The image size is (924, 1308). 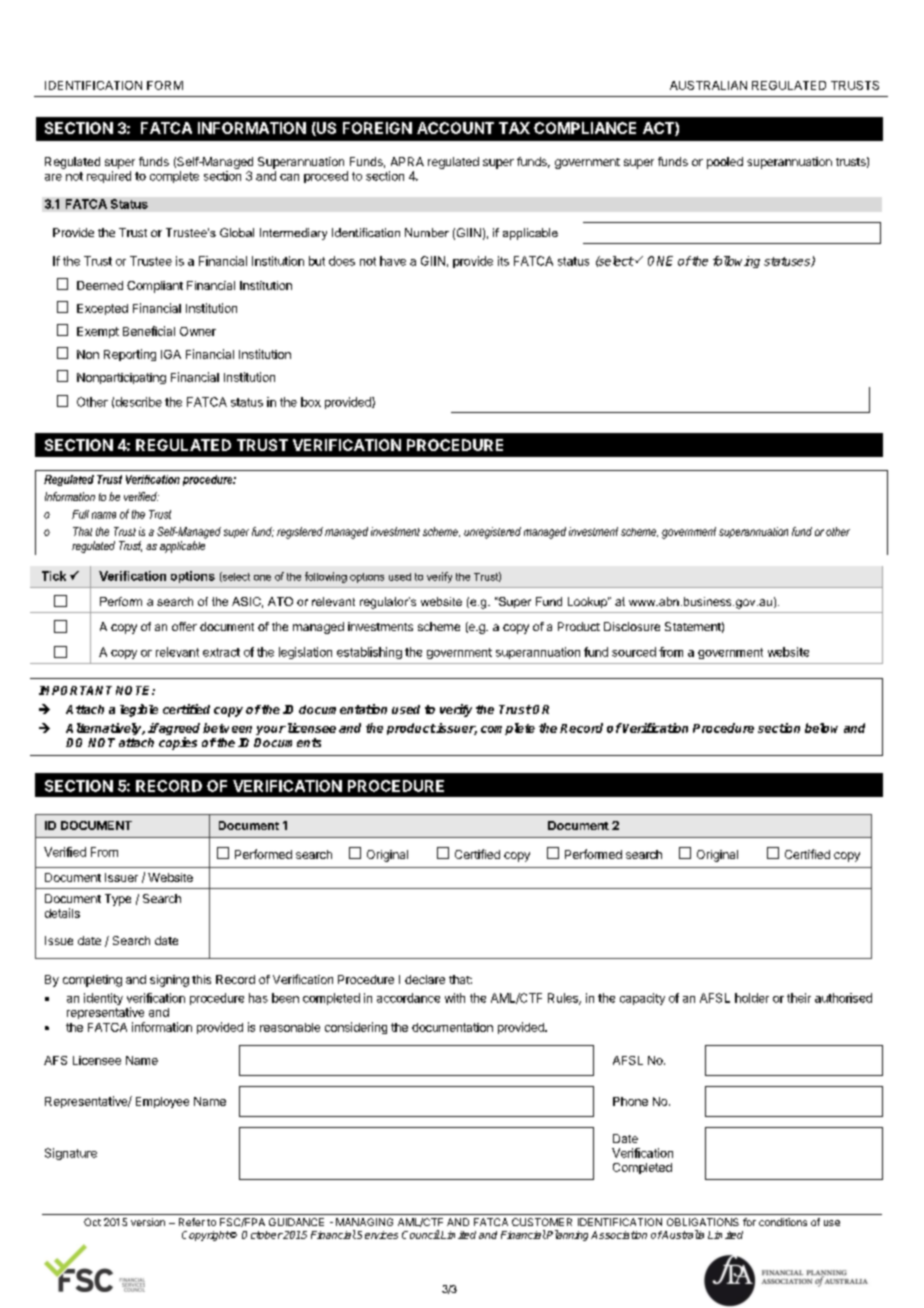 I want to click on establishing, so click(x=369, y=653).
